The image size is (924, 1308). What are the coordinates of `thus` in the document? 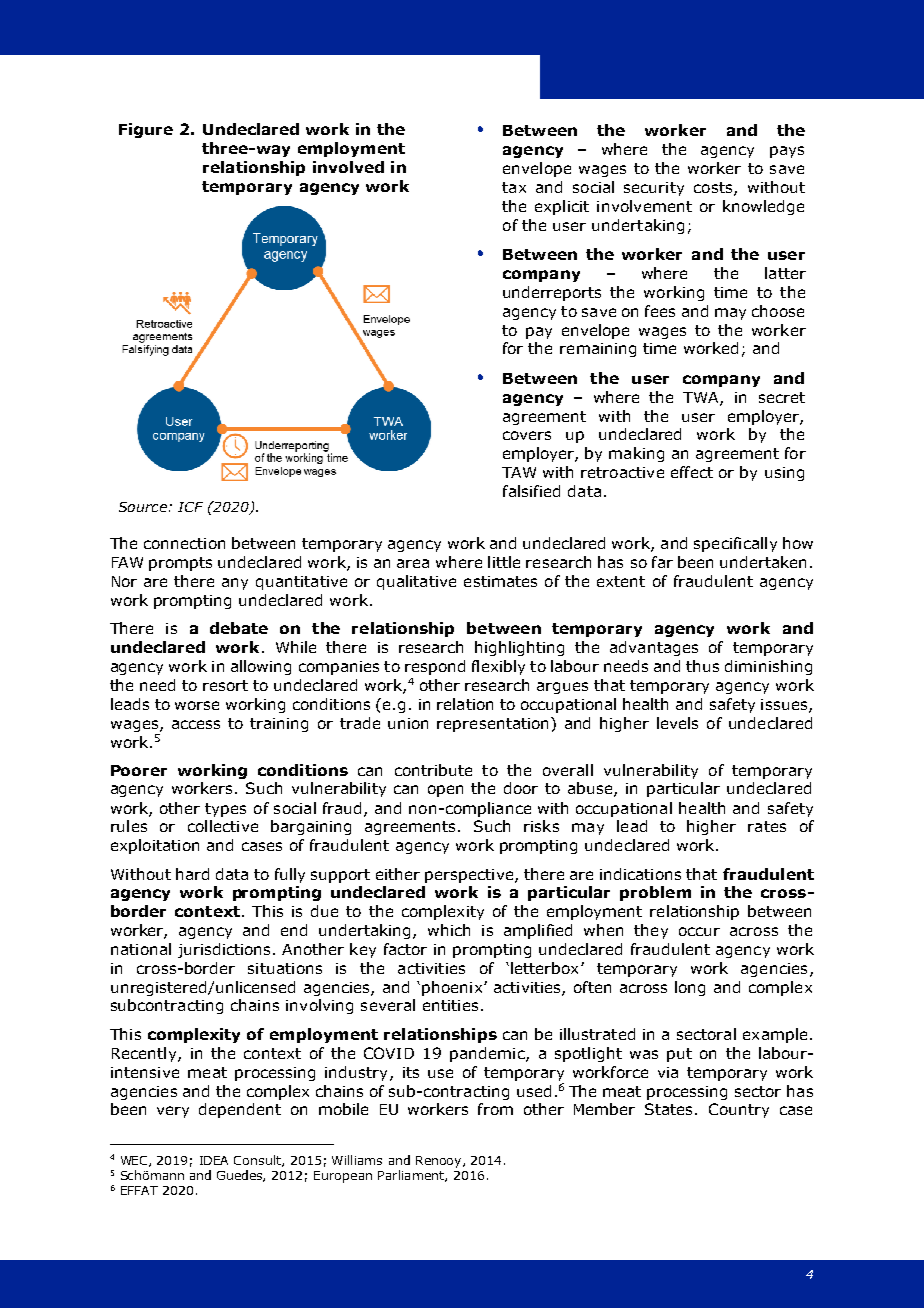 It's located at (702, 666).
